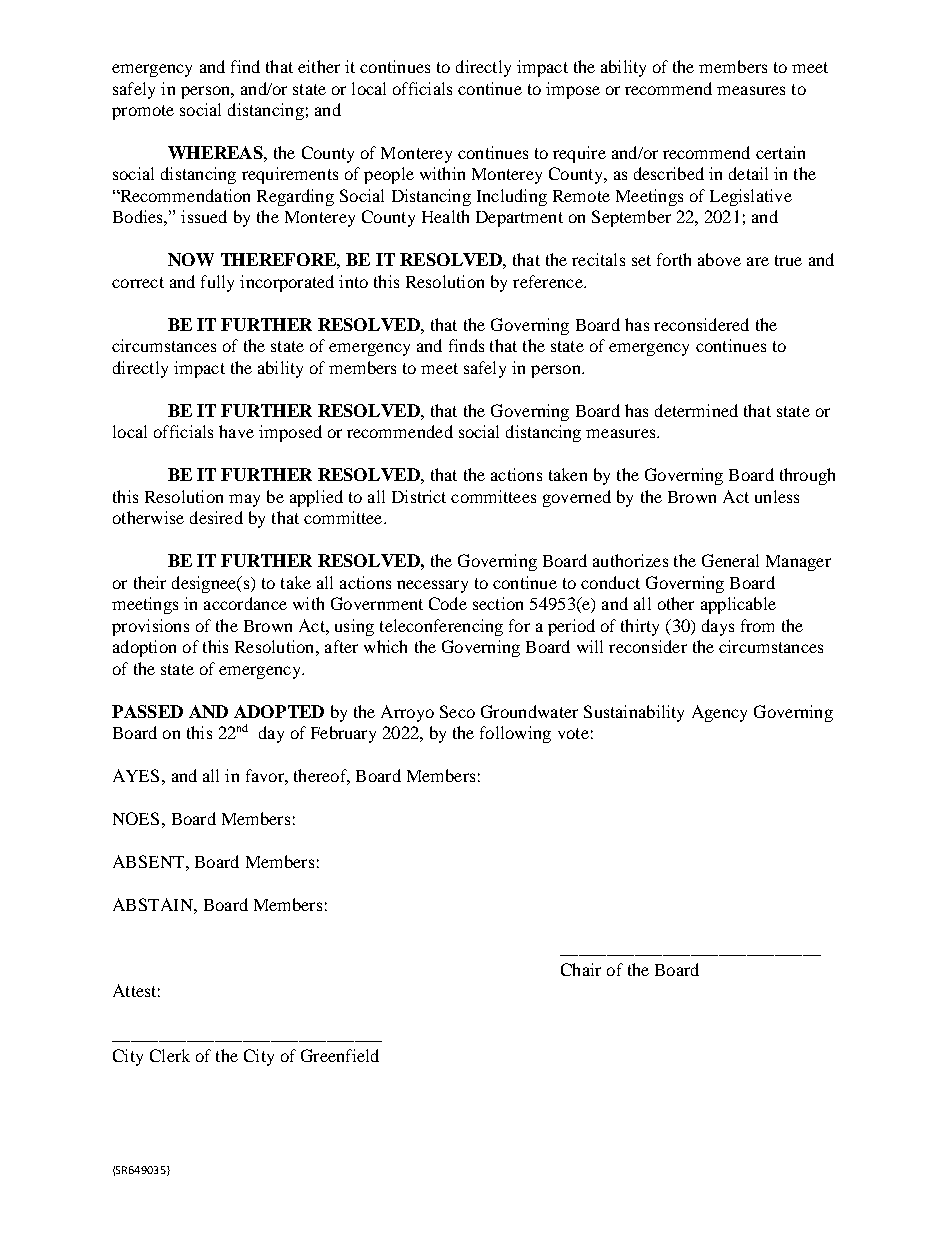  What do you see at coordinates (340, 1055) in the screenshot?
I see `Greenfield` at bounding box center [340, 1055].
